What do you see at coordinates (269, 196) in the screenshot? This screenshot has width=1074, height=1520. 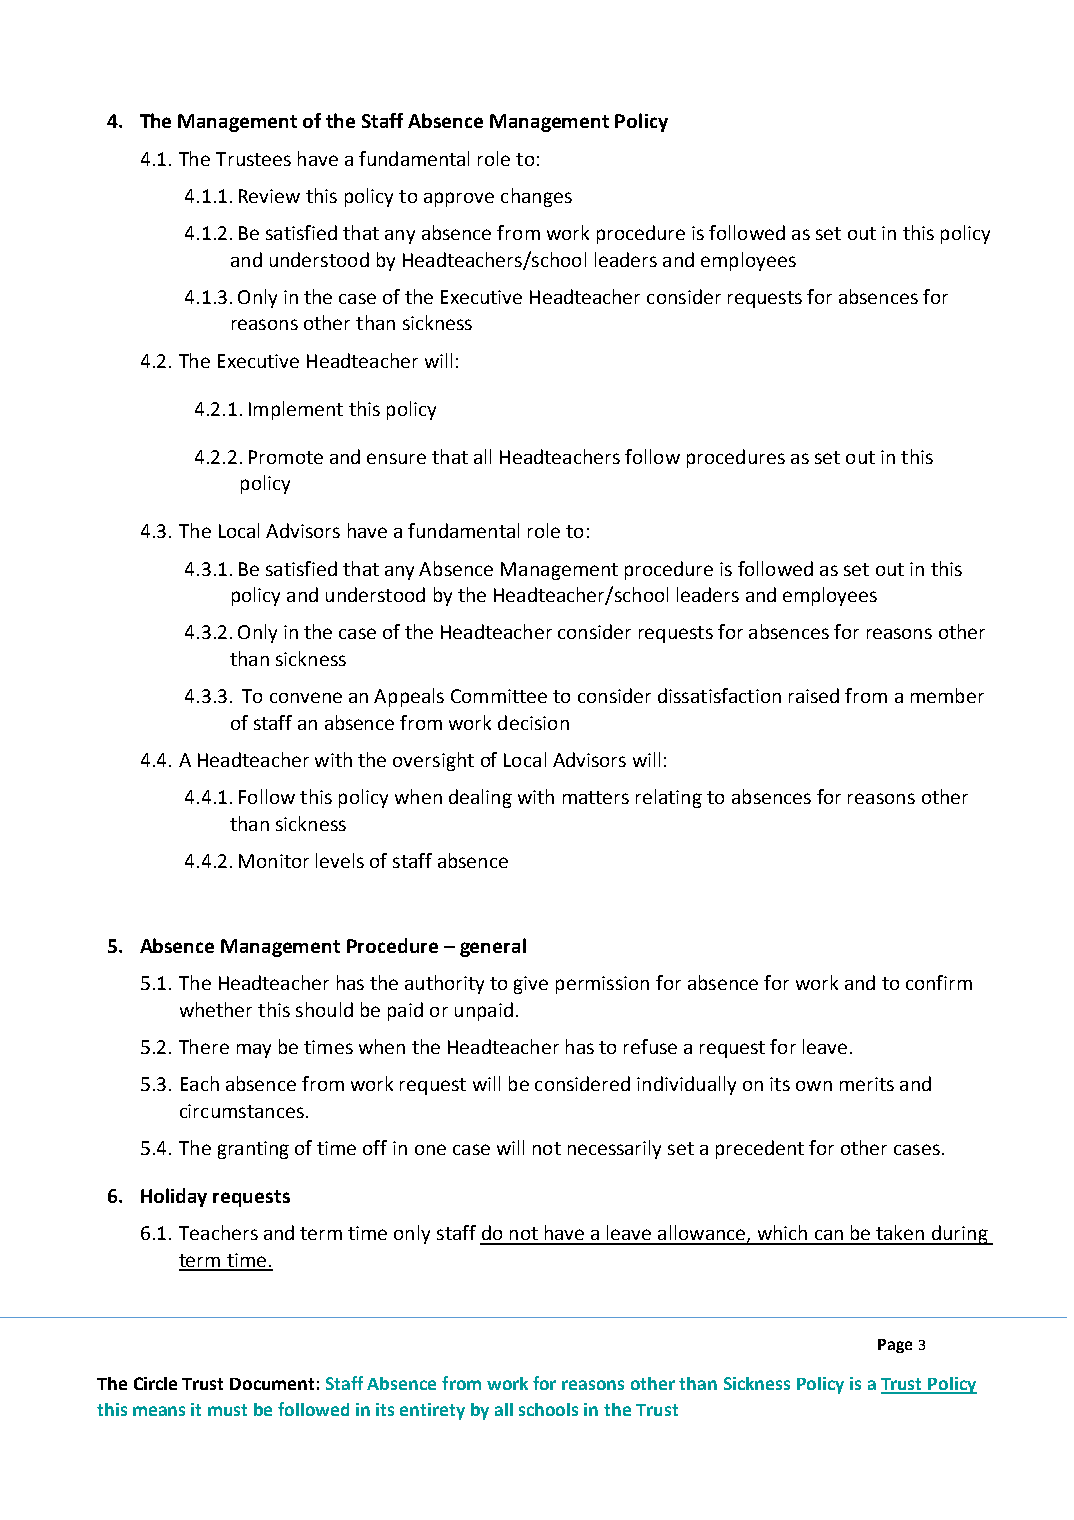 I see `Review` at bounding box center [269, 196].
